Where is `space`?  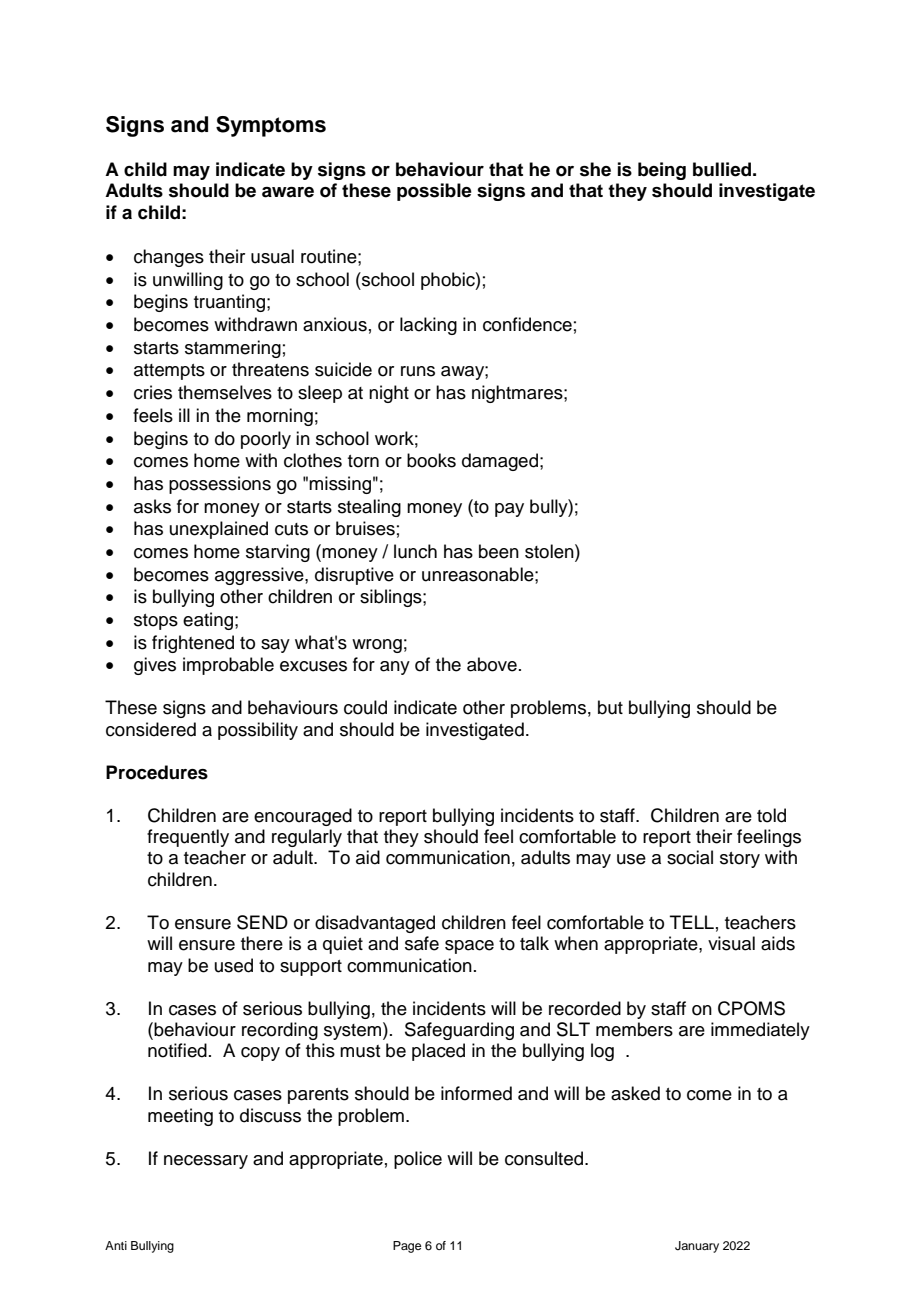
space is located at coordinates (469, 947).
